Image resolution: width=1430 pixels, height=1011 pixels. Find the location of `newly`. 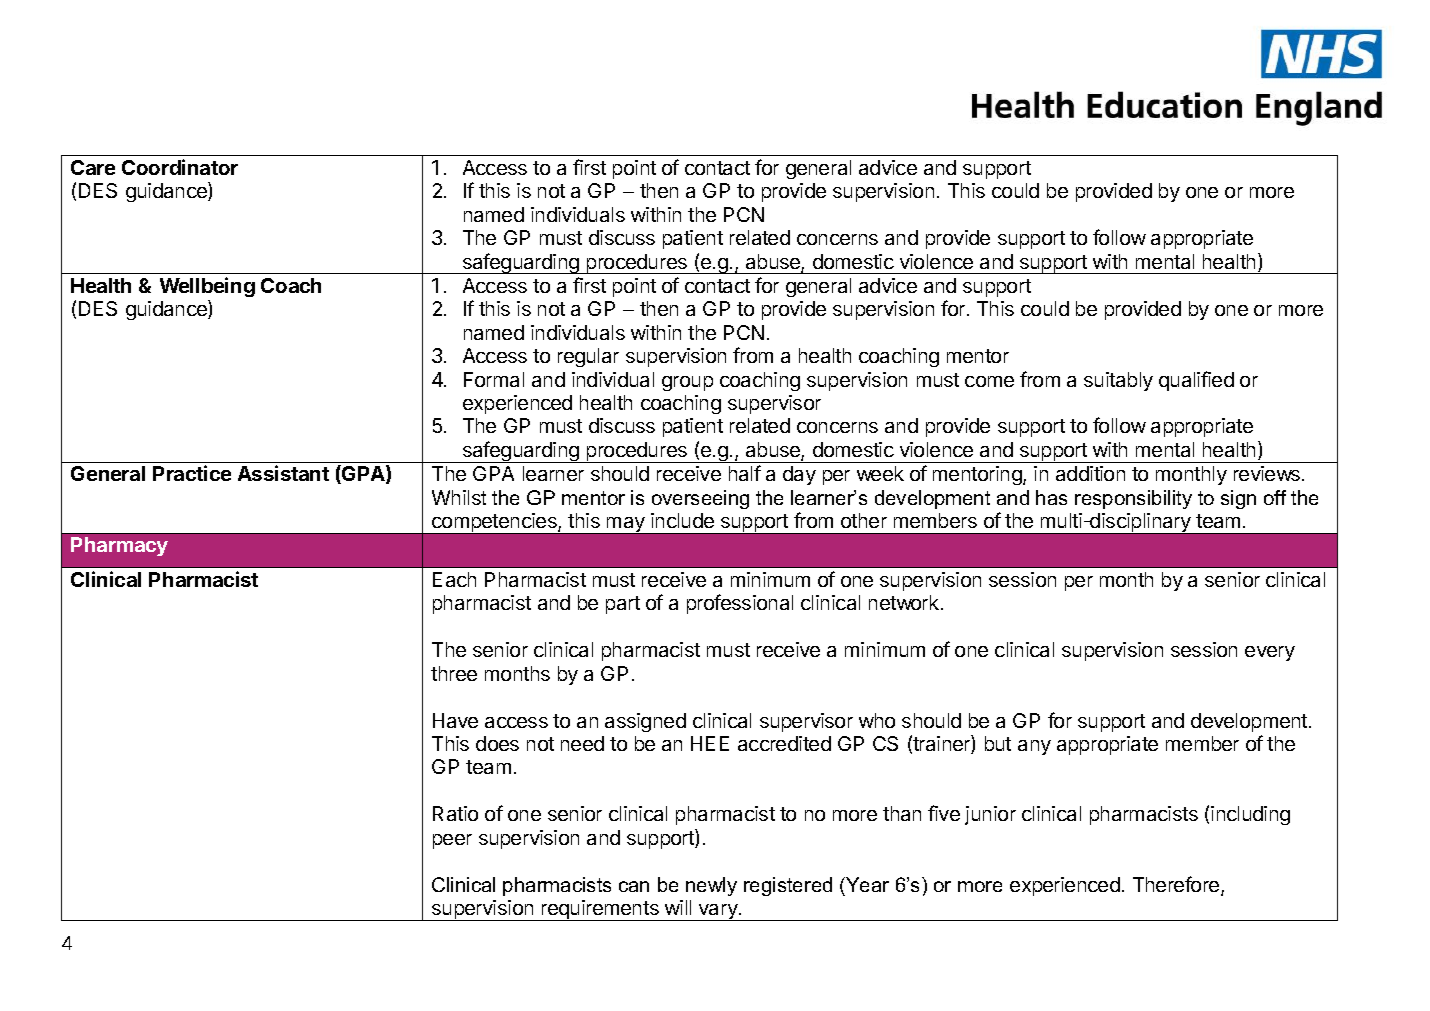

newly is located at coordinates (711, 886).
